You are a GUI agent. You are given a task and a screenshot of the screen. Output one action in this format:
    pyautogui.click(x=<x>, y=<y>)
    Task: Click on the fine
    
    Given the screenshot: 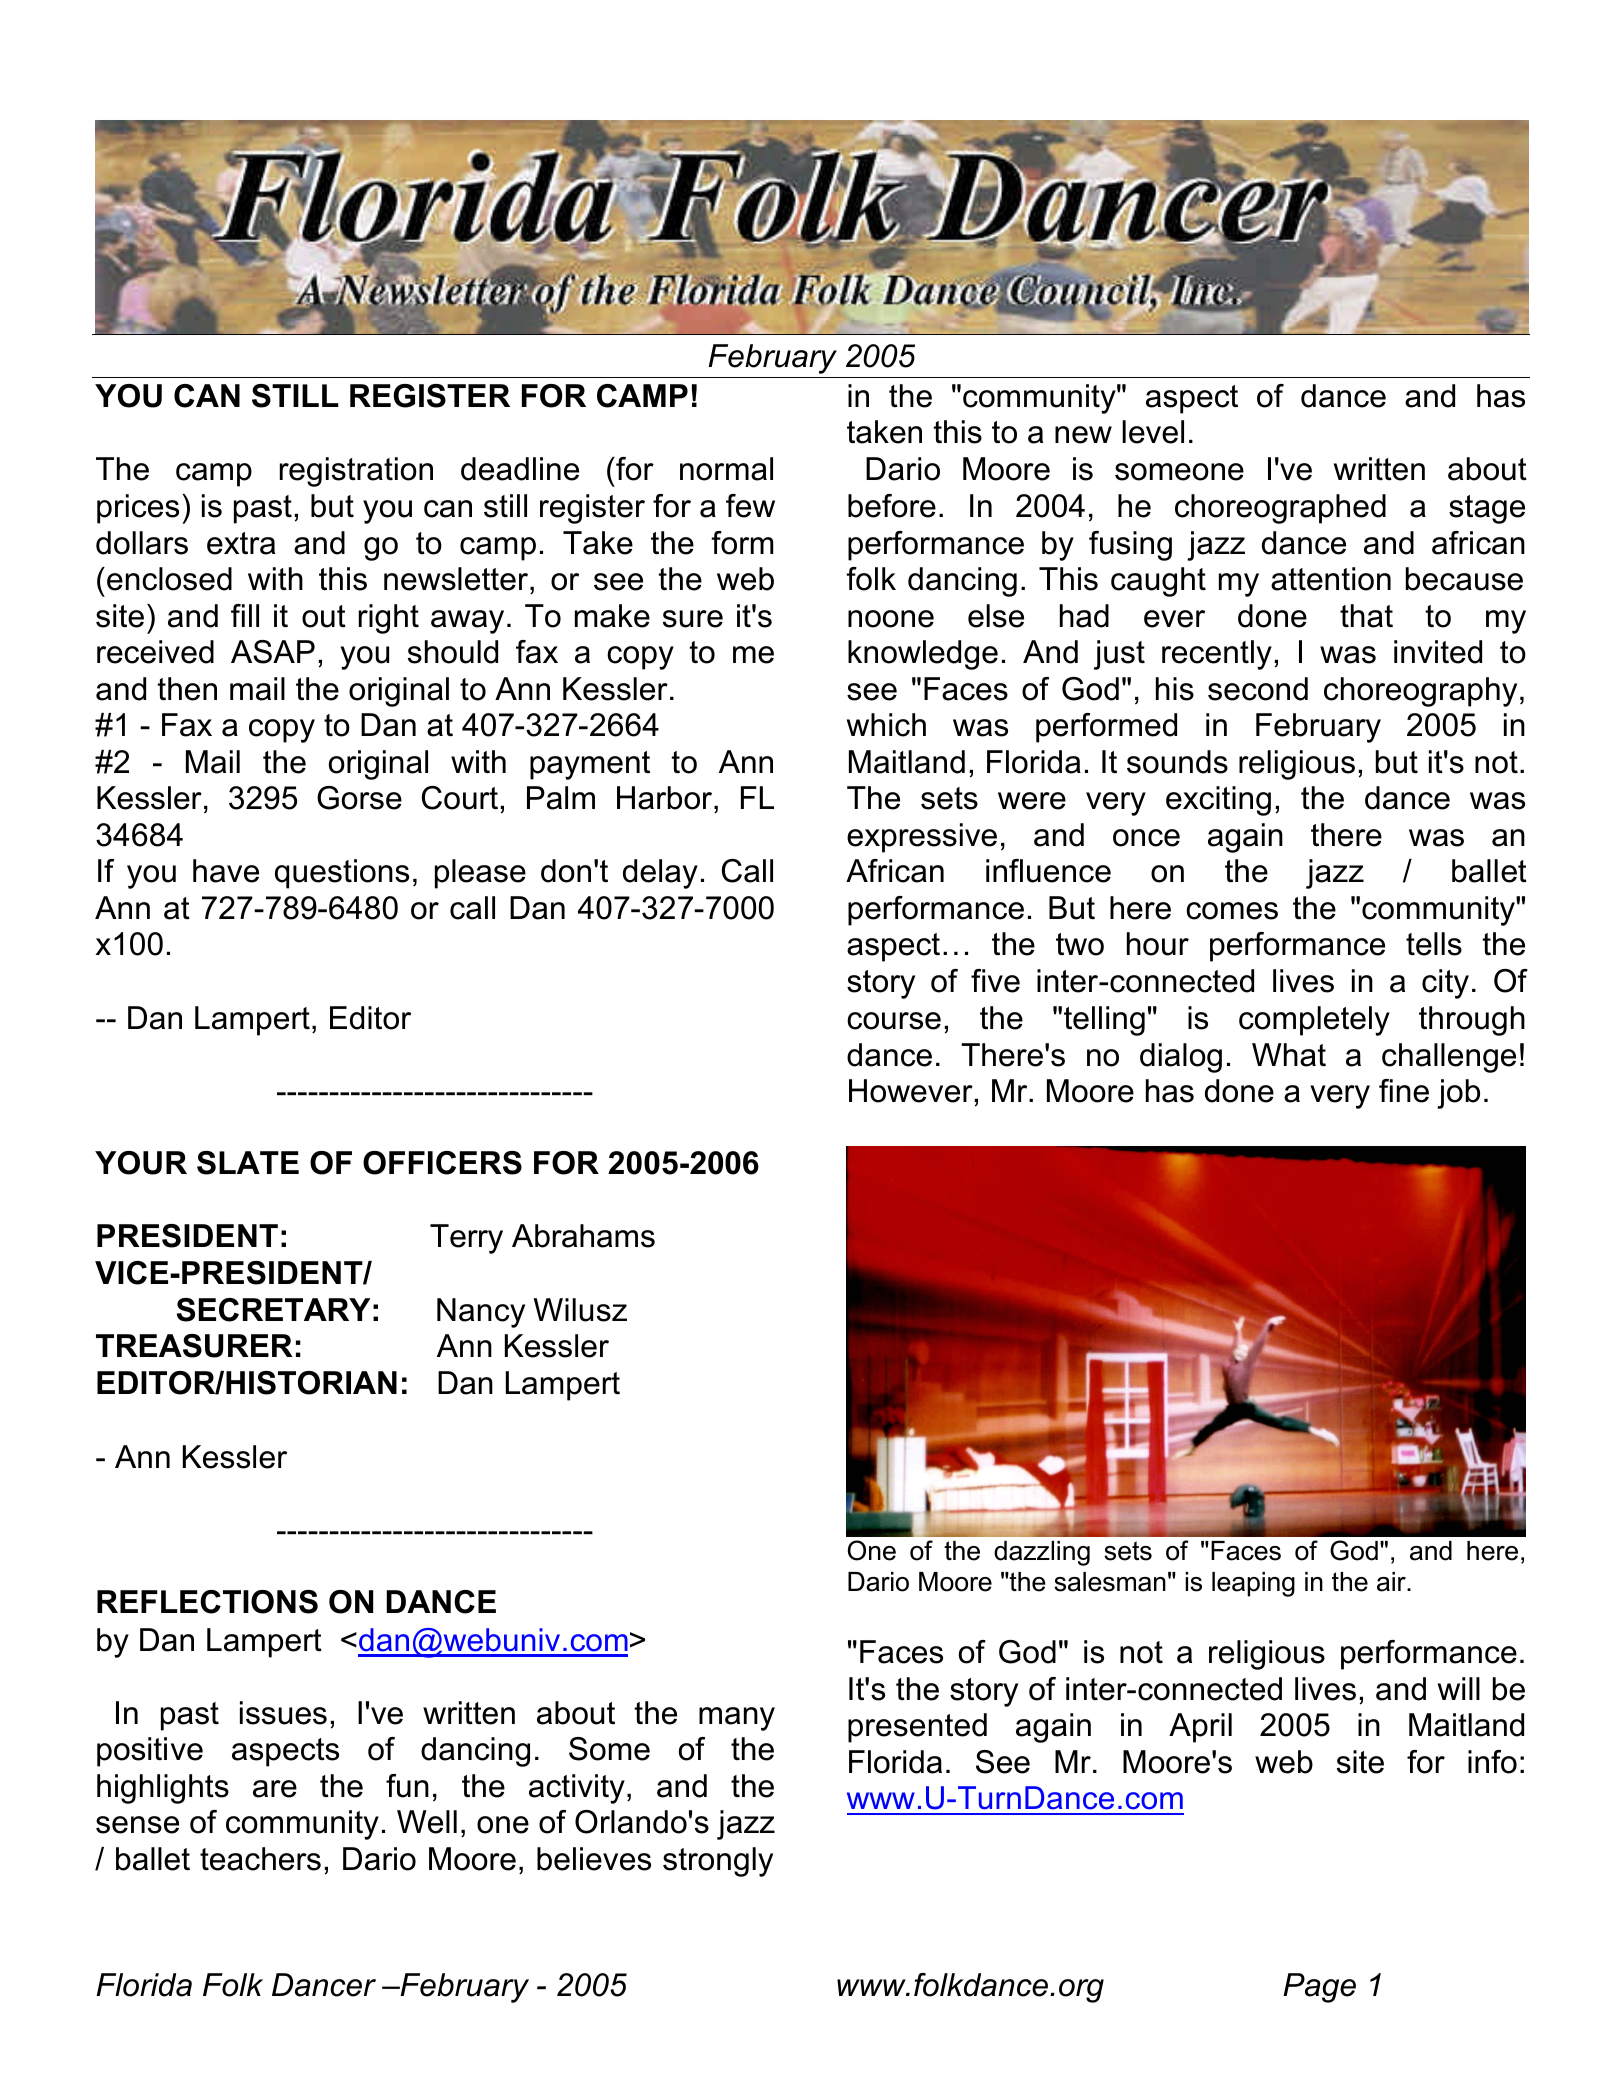 What is the action you would take?
    pyautogui.click(x=1404, y=1091)
